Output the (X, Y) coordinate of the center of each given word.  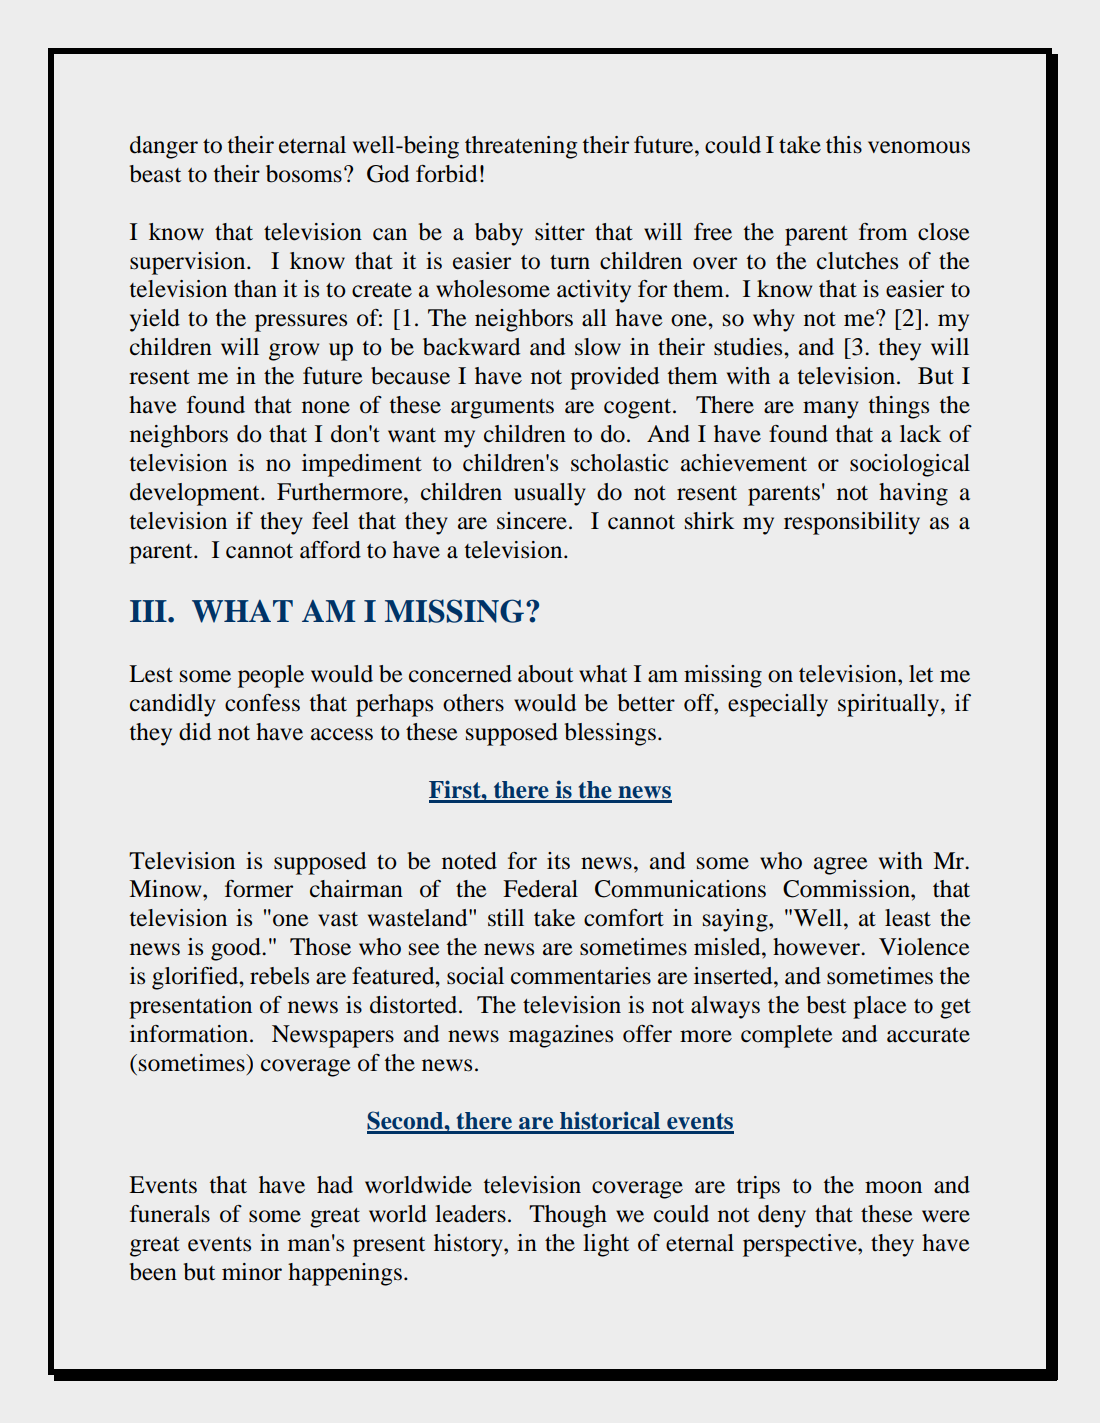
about (545, 674)
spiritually (890, 705)
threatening (521, 147)
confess (262, 703)
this (844, 145)
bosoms (304, 174)
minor (252, 1272)
